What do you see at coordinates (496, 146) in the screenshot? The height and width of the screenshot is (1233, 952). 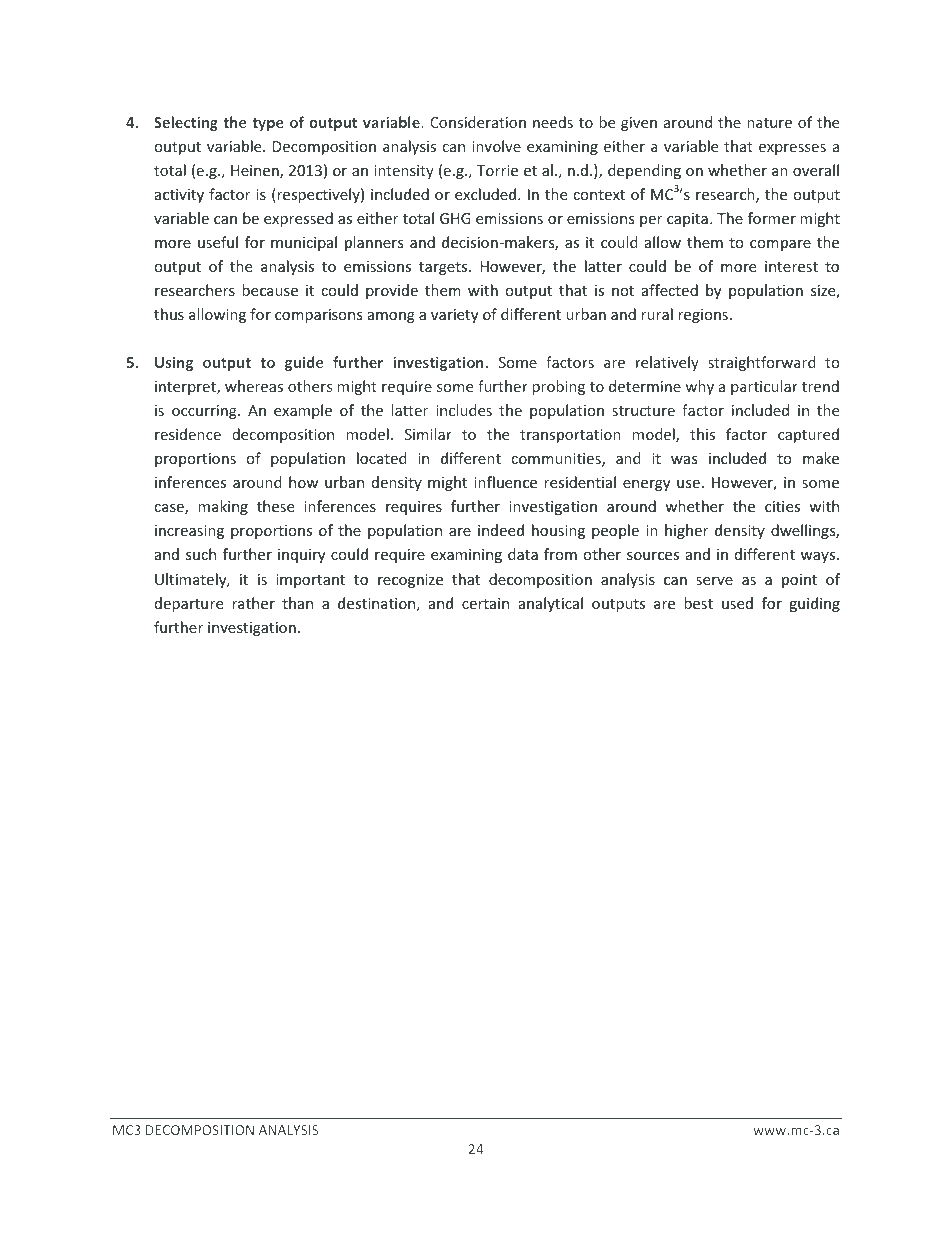 I see `involve` at bounding box center [496, 146].
